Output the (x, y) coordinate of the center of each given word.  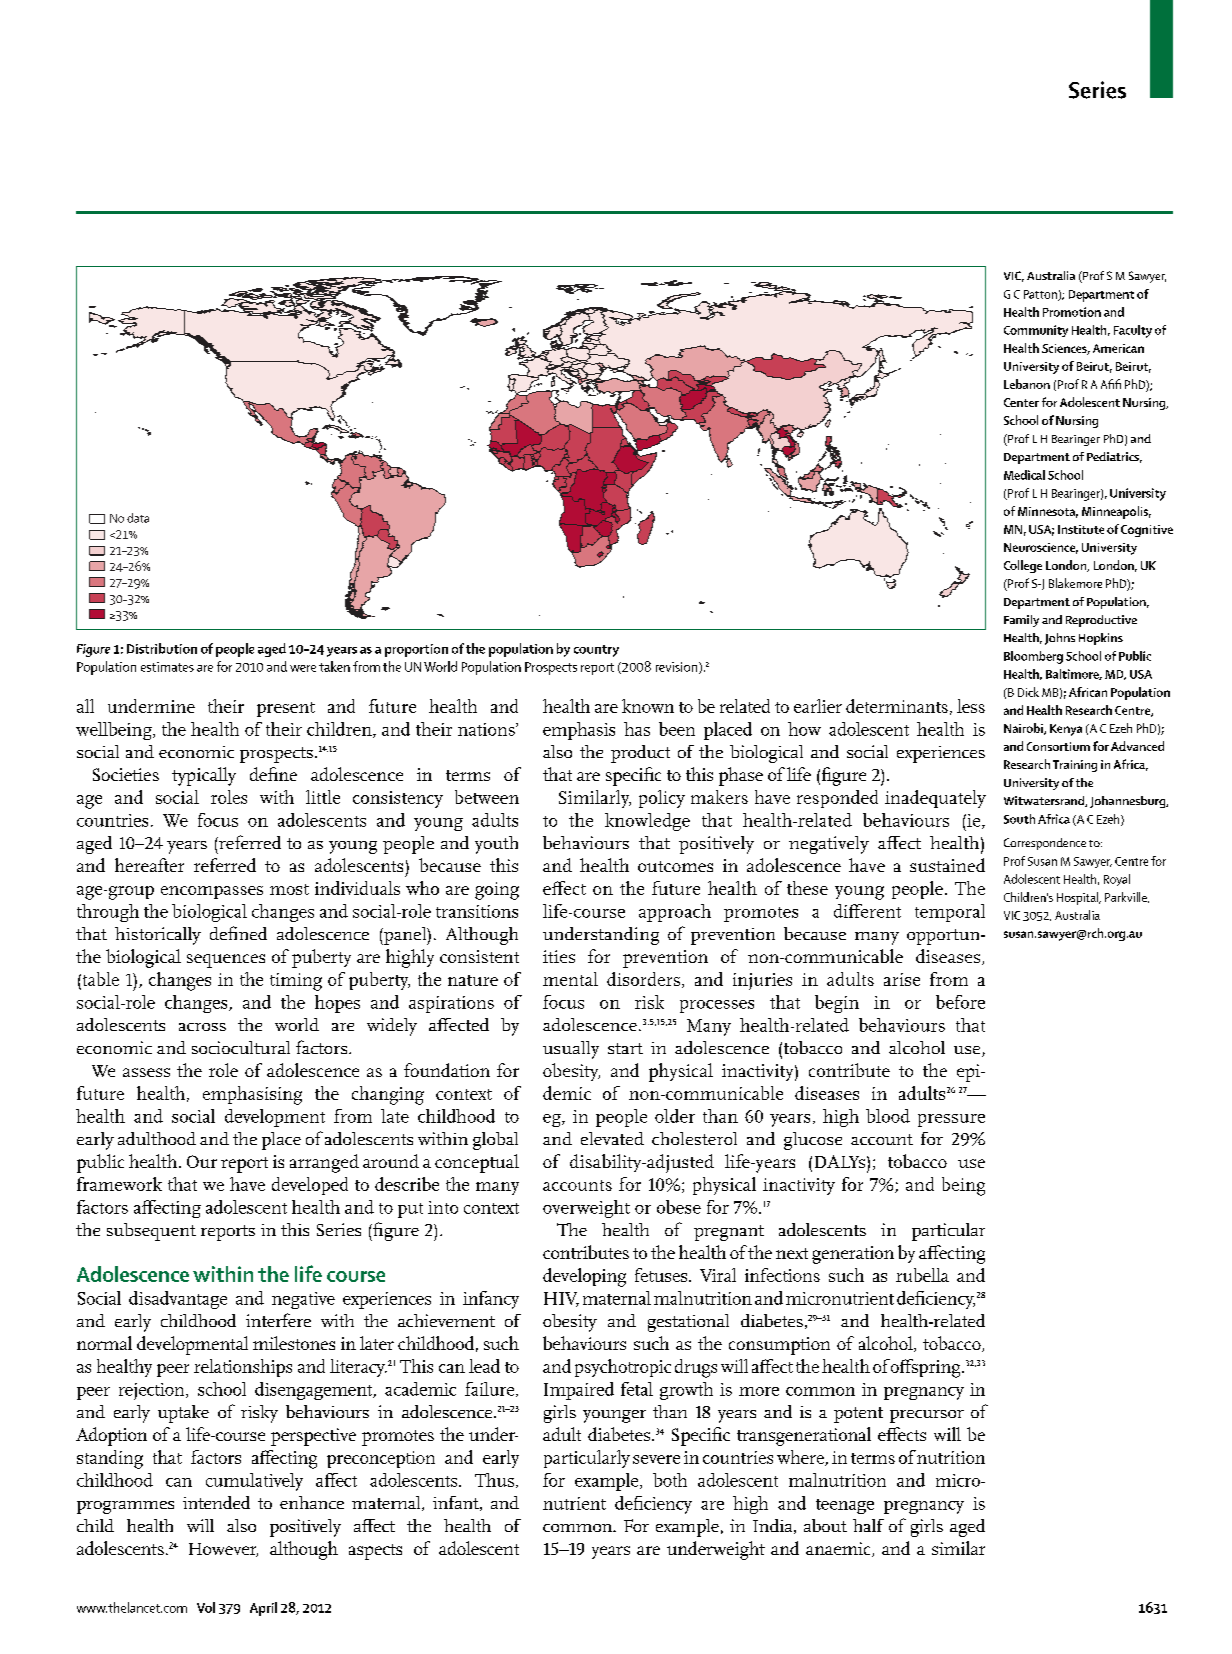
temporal (950, 913)
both (670, 1480)
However (223, 1550)
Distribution (162, 648)
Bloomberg (1033, 657)
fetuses (662, 1275)
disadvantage (178, 1300)
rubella (922, 1275)
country (596, 651)
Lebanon (1027, 384)
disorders (643, 979)
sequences (226, 961)
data (138, 518)
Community (1036, 331)
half (868, 1525)
